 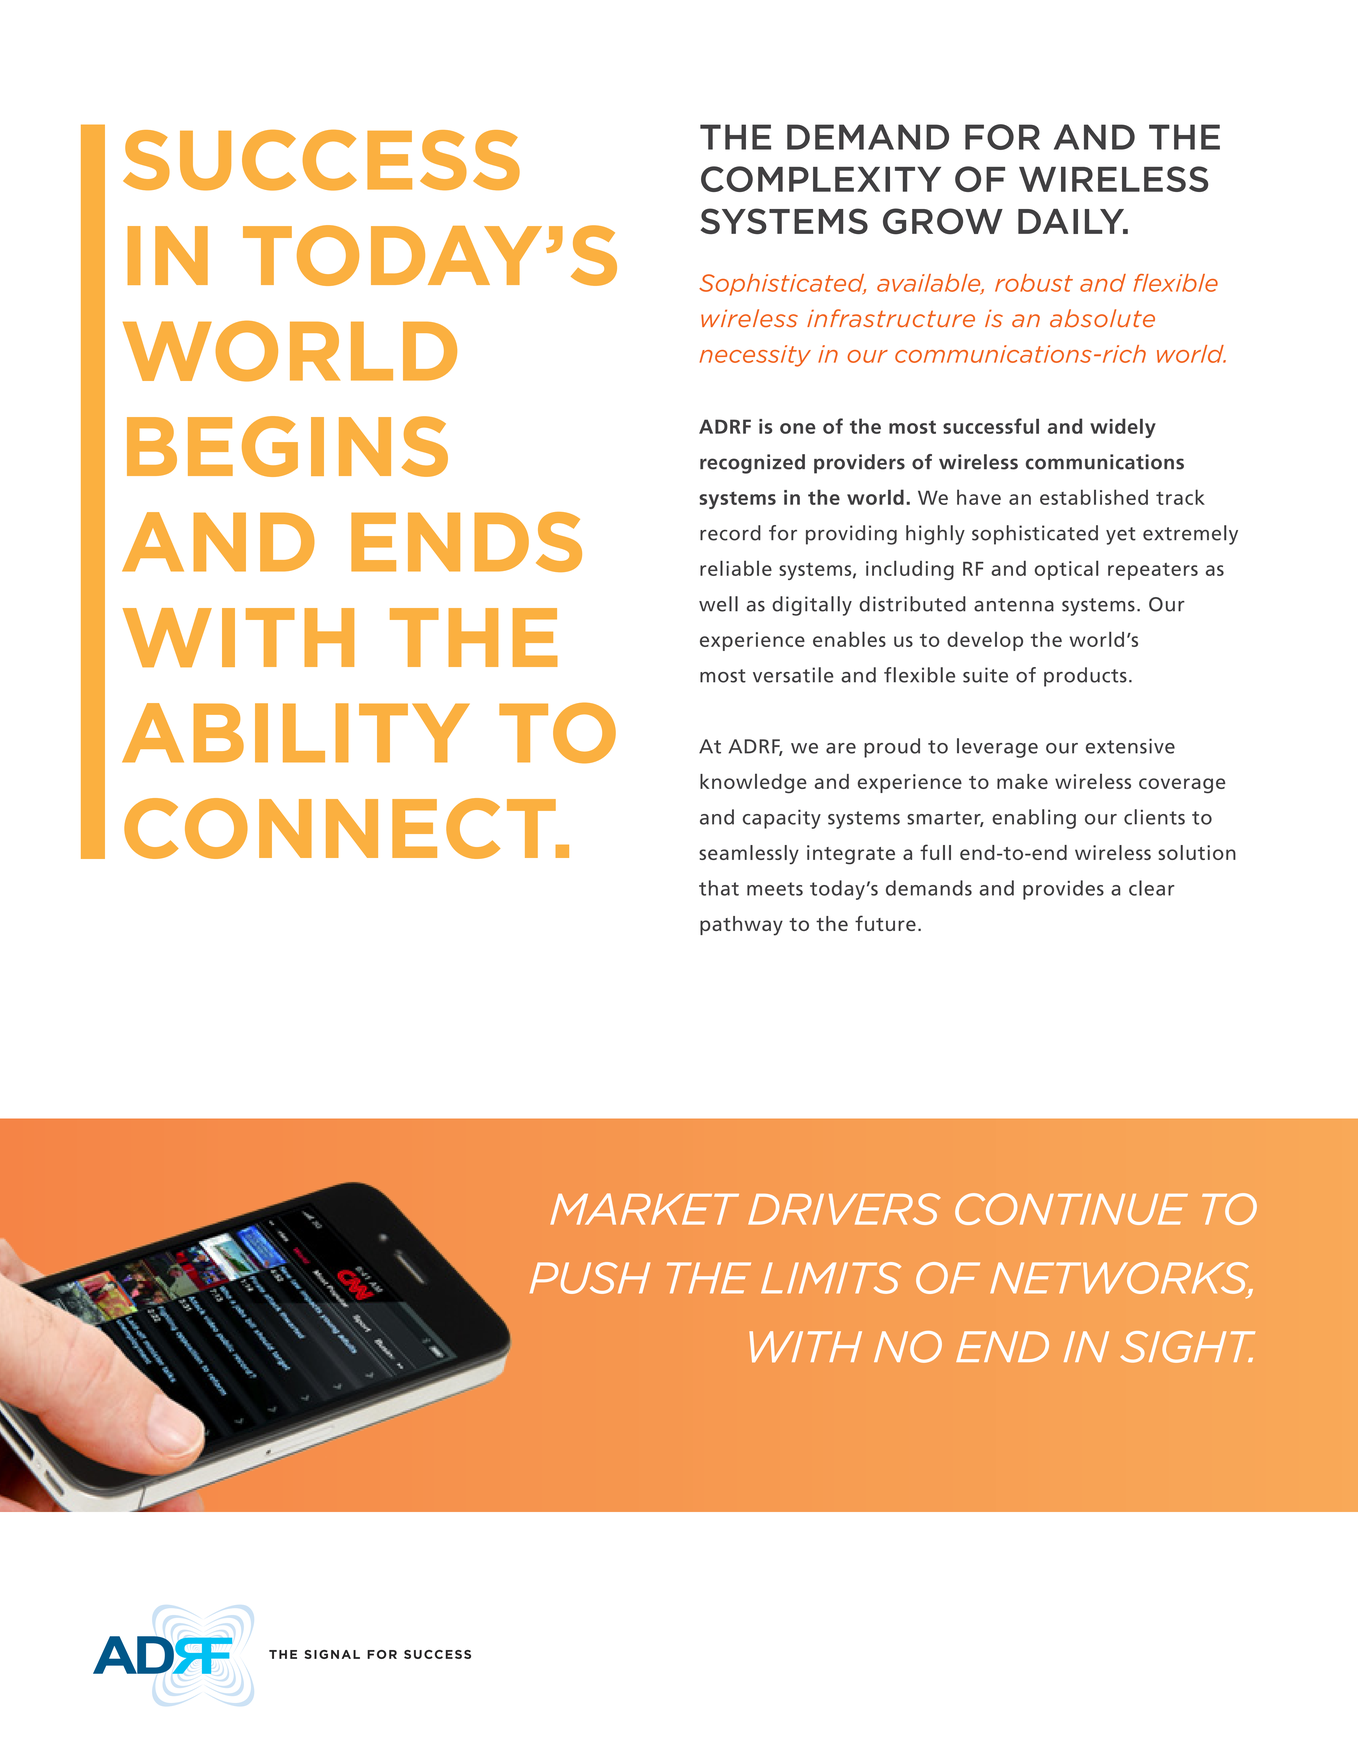 I want to click on COMPLEXITY, so click(x=821, y=179).
